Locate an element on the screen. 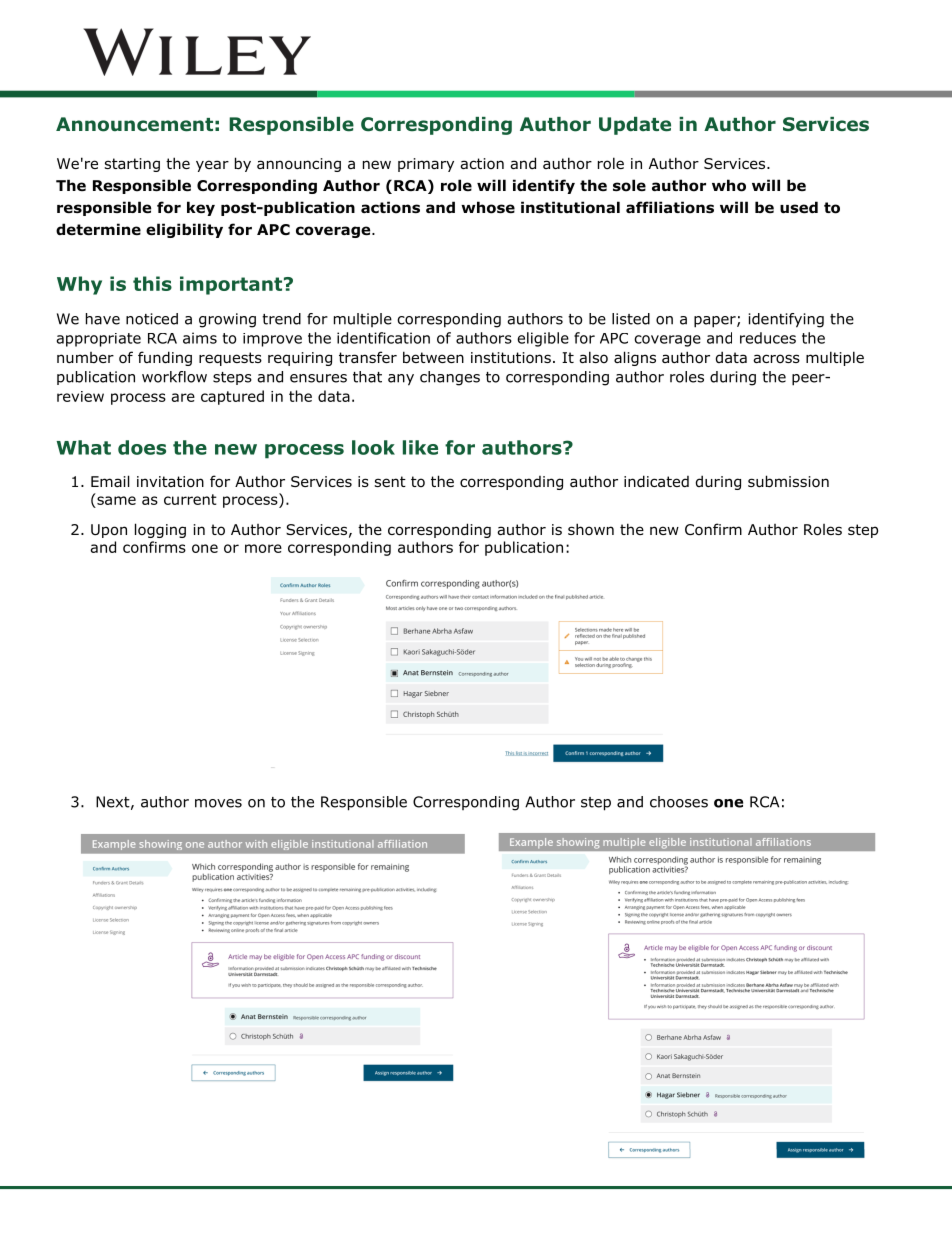 The width and height of the screenshot is (952, 1233). identification is located at coordinates (383, 338).
